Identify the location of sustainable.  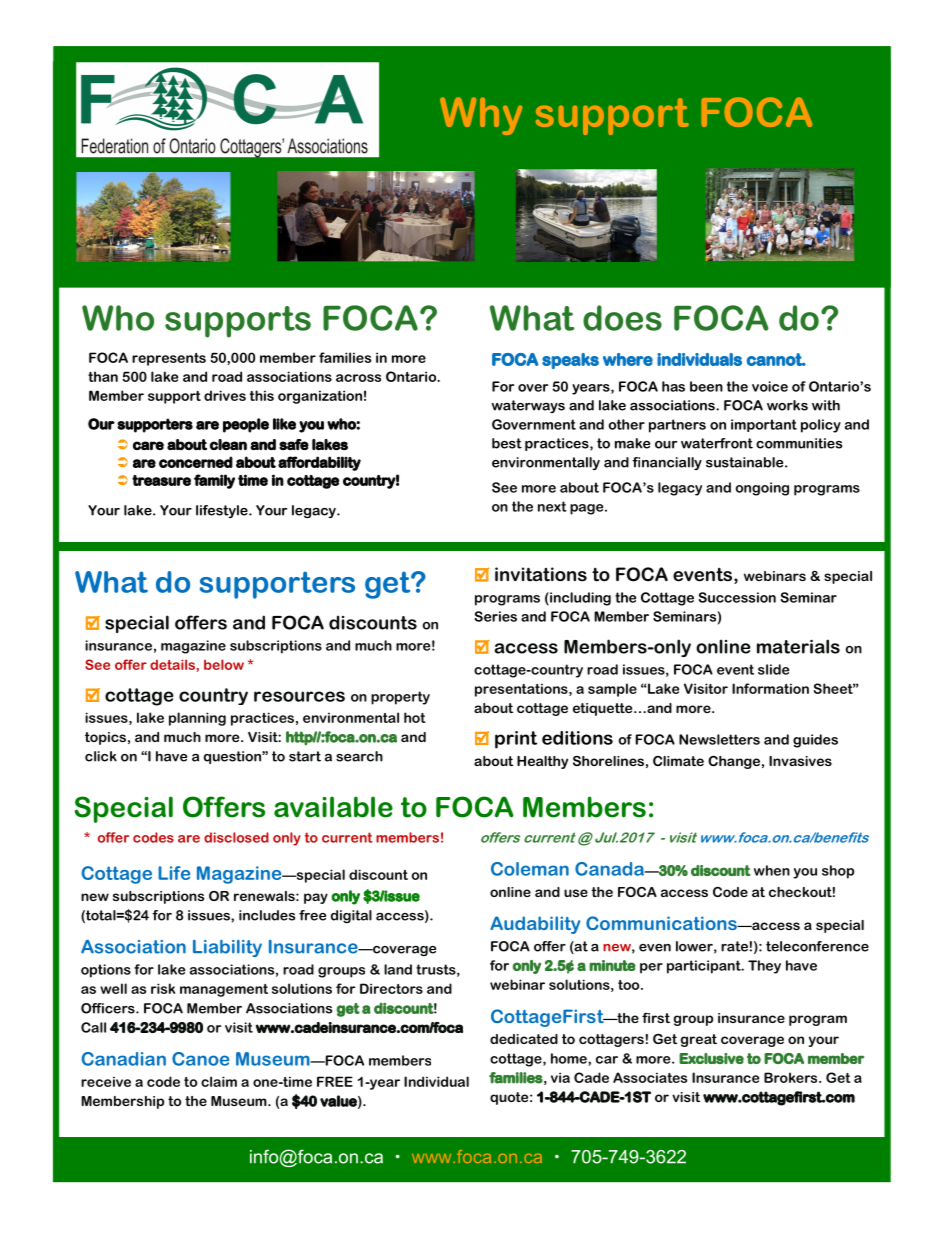
(746, 462).
